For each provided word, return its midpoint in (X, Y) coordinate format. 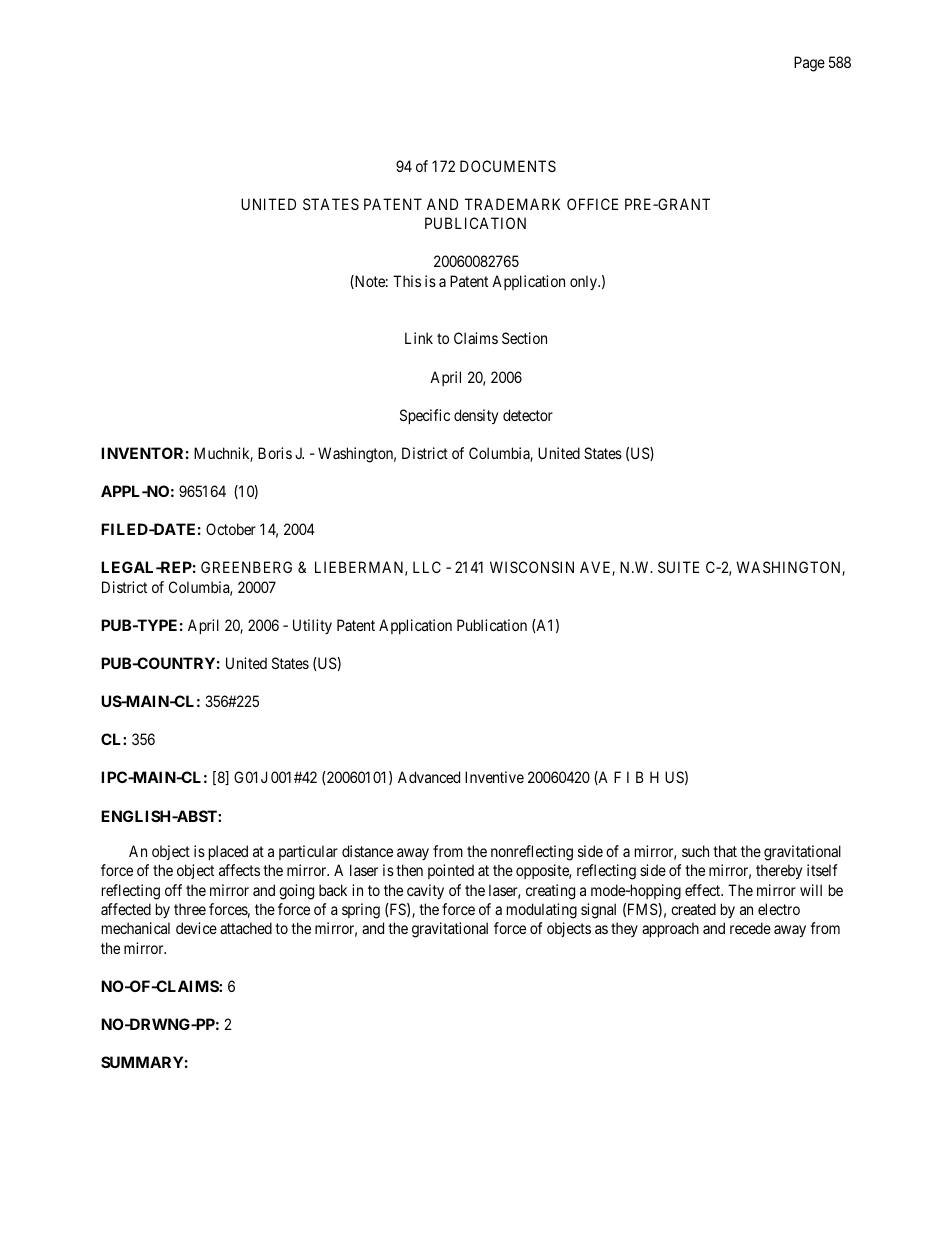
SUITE (678, 567)
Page (809, 64)
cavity (425, 891)
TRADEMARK (512, 204)
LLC (427, 567)
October (231, 529)
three (190, 909)
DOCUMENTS (508, 166)
